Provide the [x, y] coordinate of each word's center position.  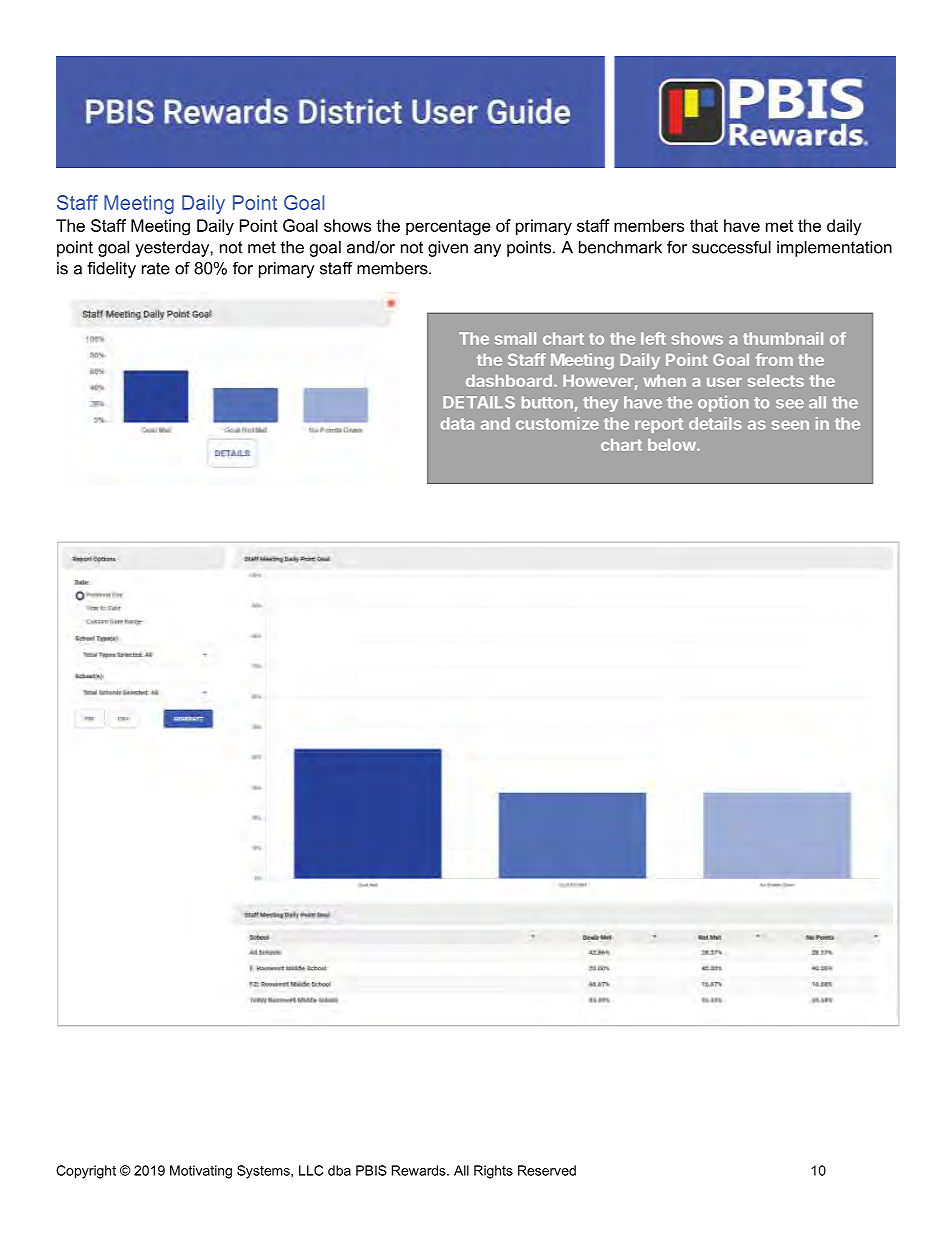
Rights [493, 1172]
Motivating [201, 1172]
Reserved [547, 1170]
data [457, 423]
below [673, 445]
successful [731, 247]
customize [557, 423]
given [448, 249]
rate [156, 268]
